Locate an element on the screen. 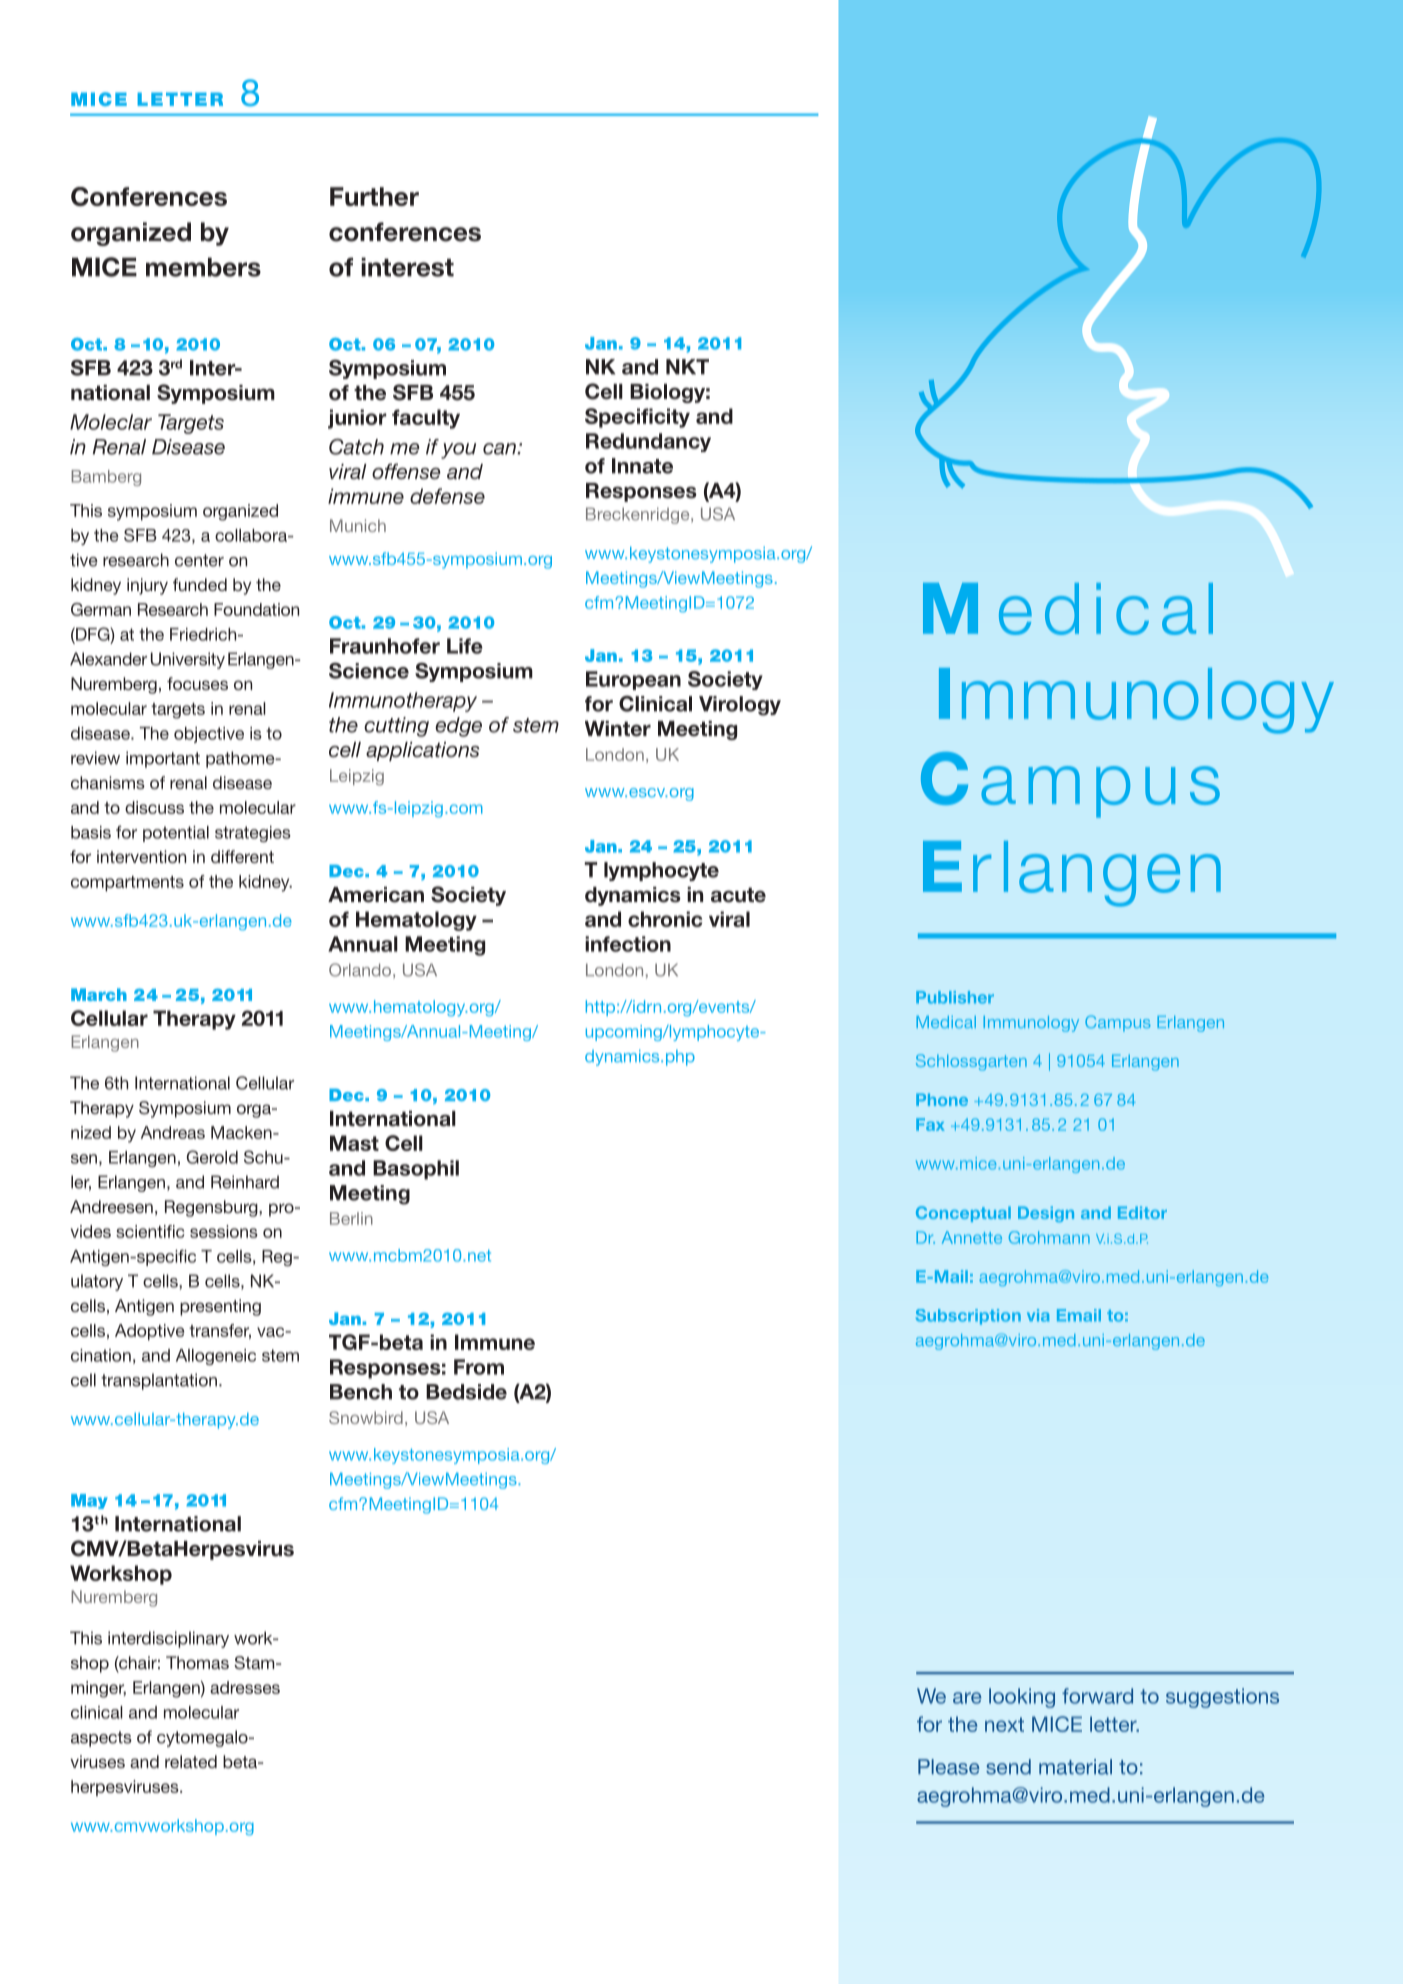 The height and width of the screenshot is (1984, 1403). via is located at coordinates (1038, 1315).
